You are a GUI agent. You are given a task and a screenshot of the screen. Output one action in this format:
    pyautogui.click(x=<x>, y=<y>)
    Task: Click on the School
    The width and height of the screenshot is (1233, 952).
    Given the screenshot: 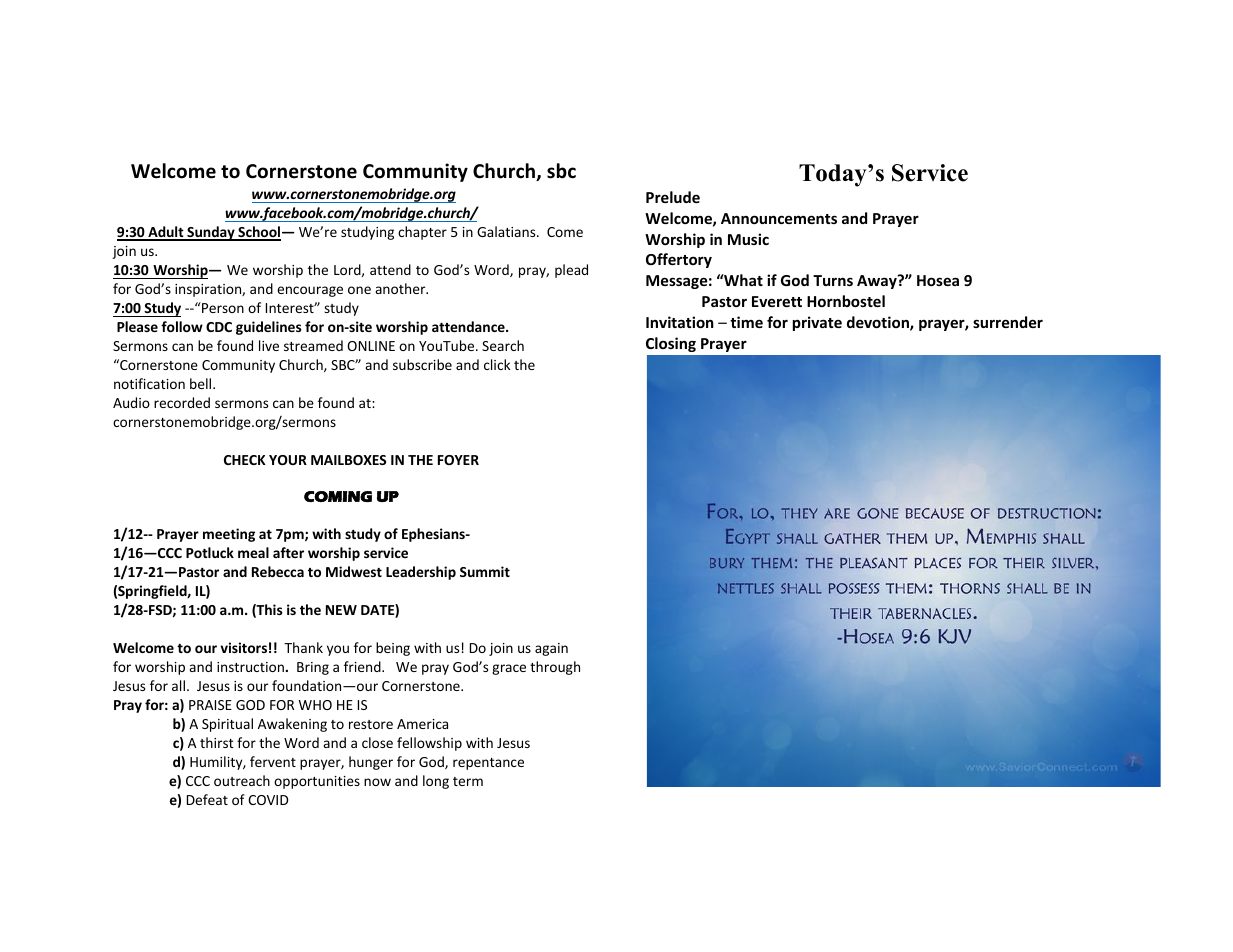 What is the action you would take?
    pyautogui.click(x=259, y=233)
